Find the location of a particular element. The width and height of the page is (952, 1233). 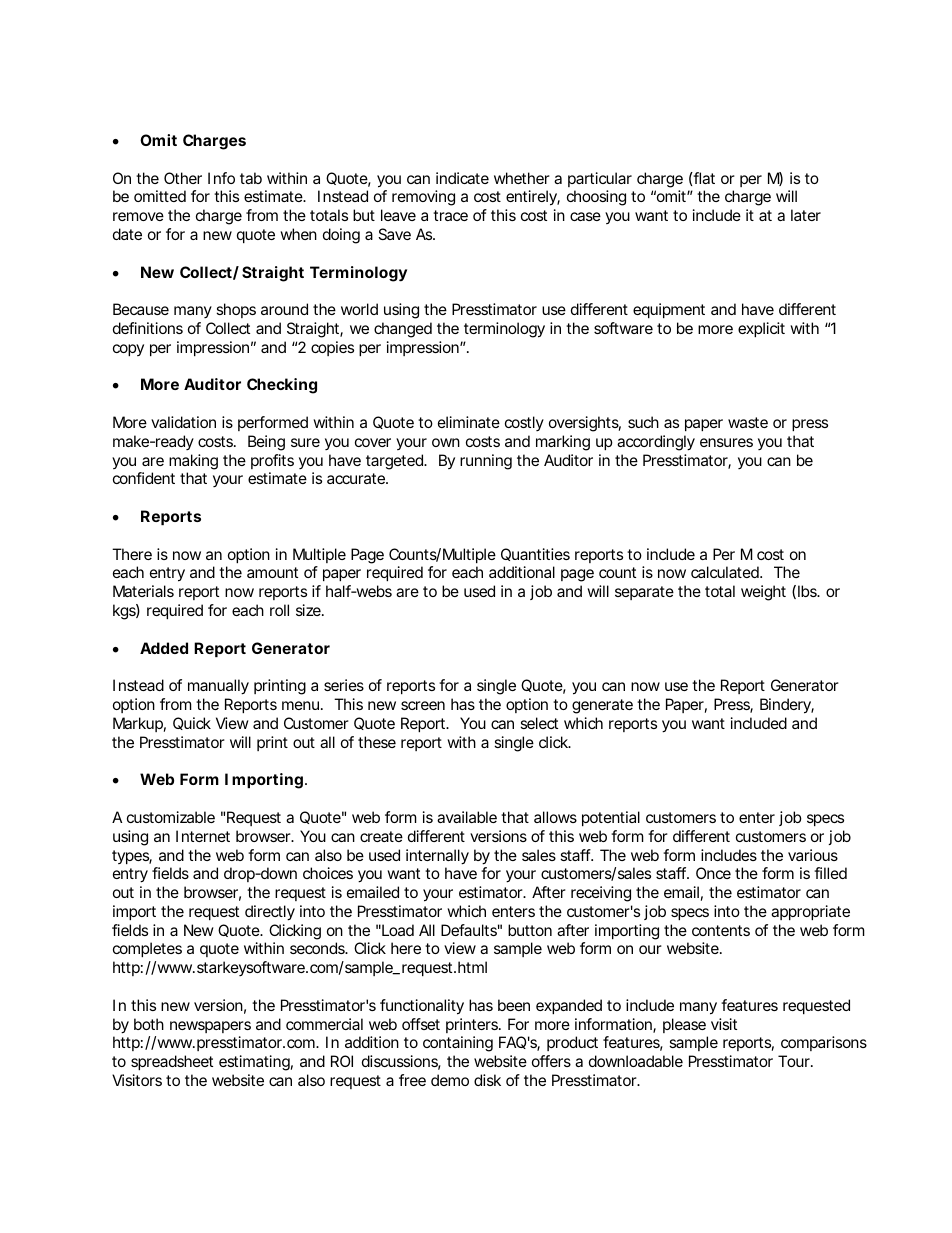

weight is located at coordinates (763, 593).
